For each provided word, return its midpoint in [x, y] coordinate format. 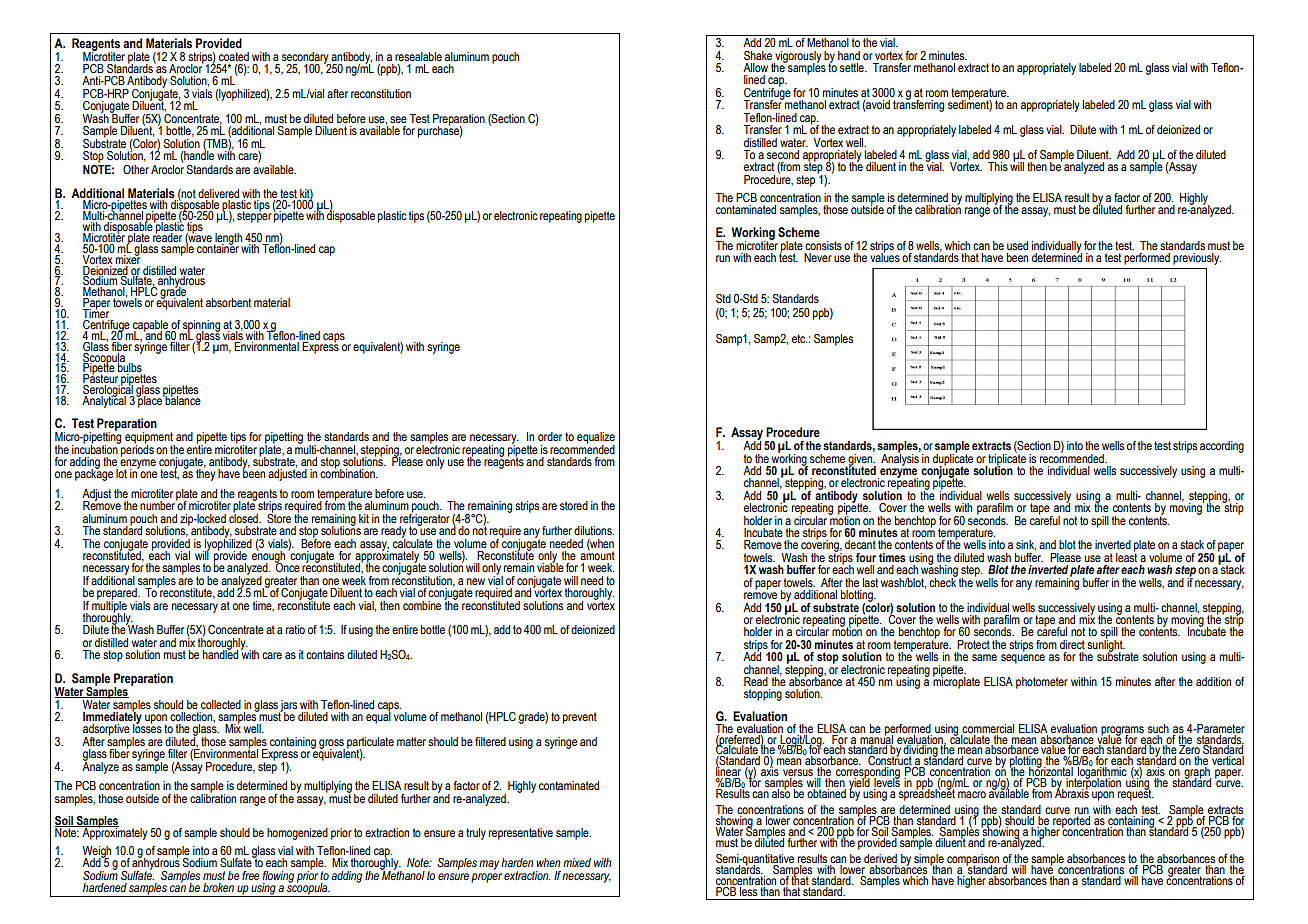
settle [853, 67]
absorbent [228, 302]
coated [234, 56]
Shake [758, 55]
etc [799, 338]
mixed [577, 862]
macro [972, 794]
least [1126, 556]
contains [325, 654]
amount [597, 554]
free [251, 875]
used [1017, 245]
